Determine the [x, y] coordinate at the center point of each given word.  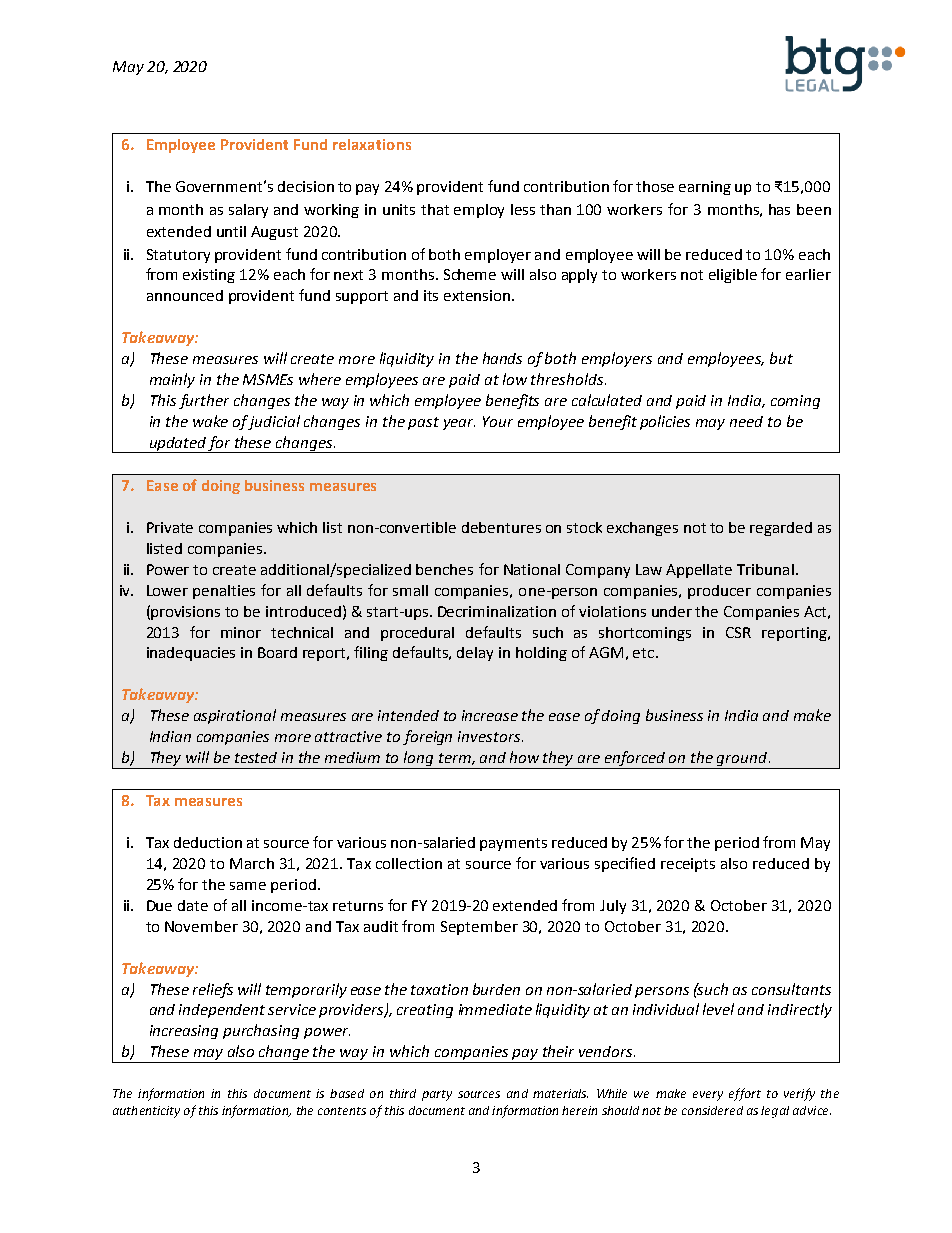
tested [256, 757]
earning [705, 188]
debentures [501, 527]
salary [248, 211]
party [437, 1095]
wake [210, 421]
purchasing [261, 1031]
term [456, 759]
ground [742, 760]
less [523, 209]
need [746, 421]
